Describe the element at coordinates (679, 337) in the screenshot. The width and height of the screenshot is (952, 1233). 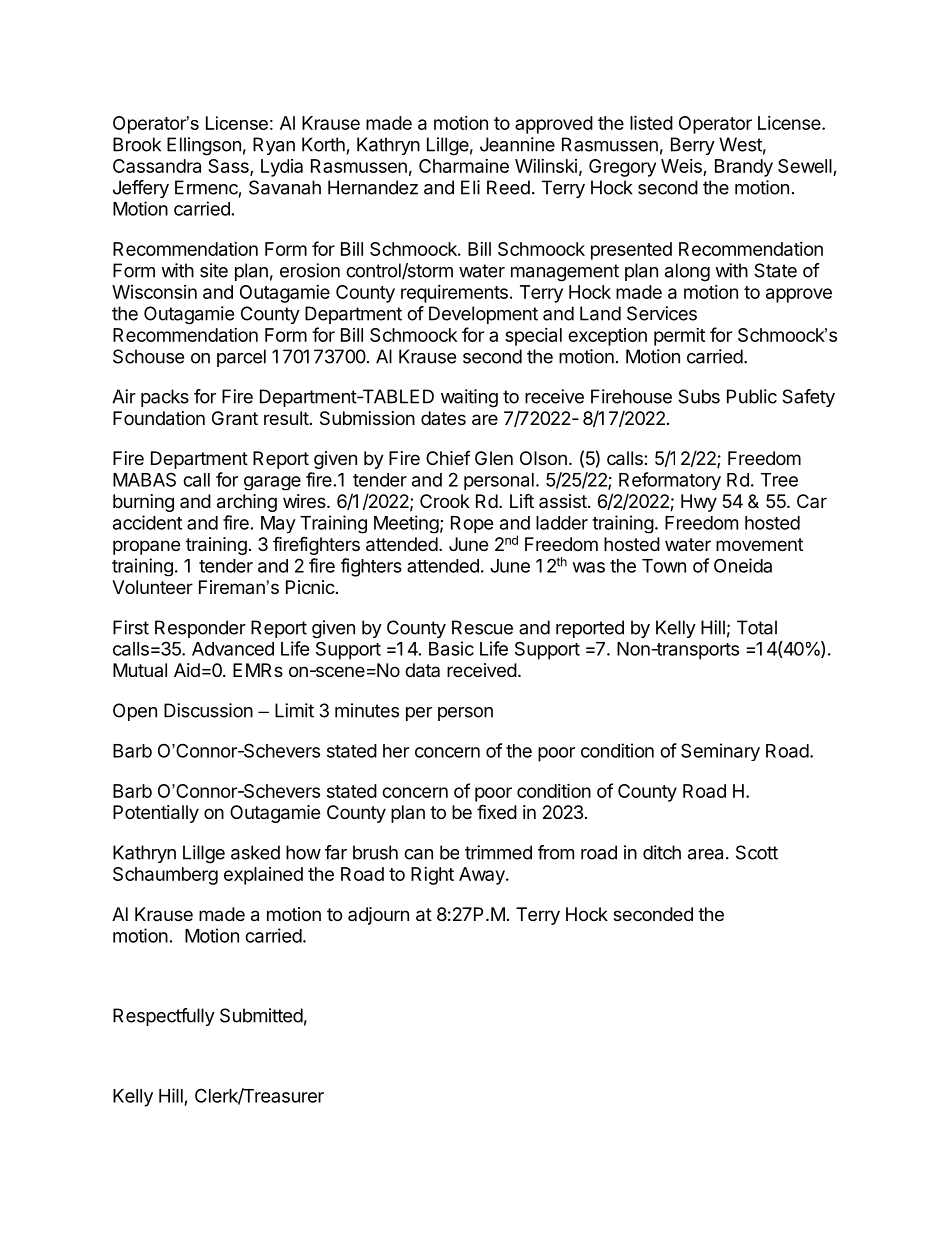
I see `permit` at that location.
